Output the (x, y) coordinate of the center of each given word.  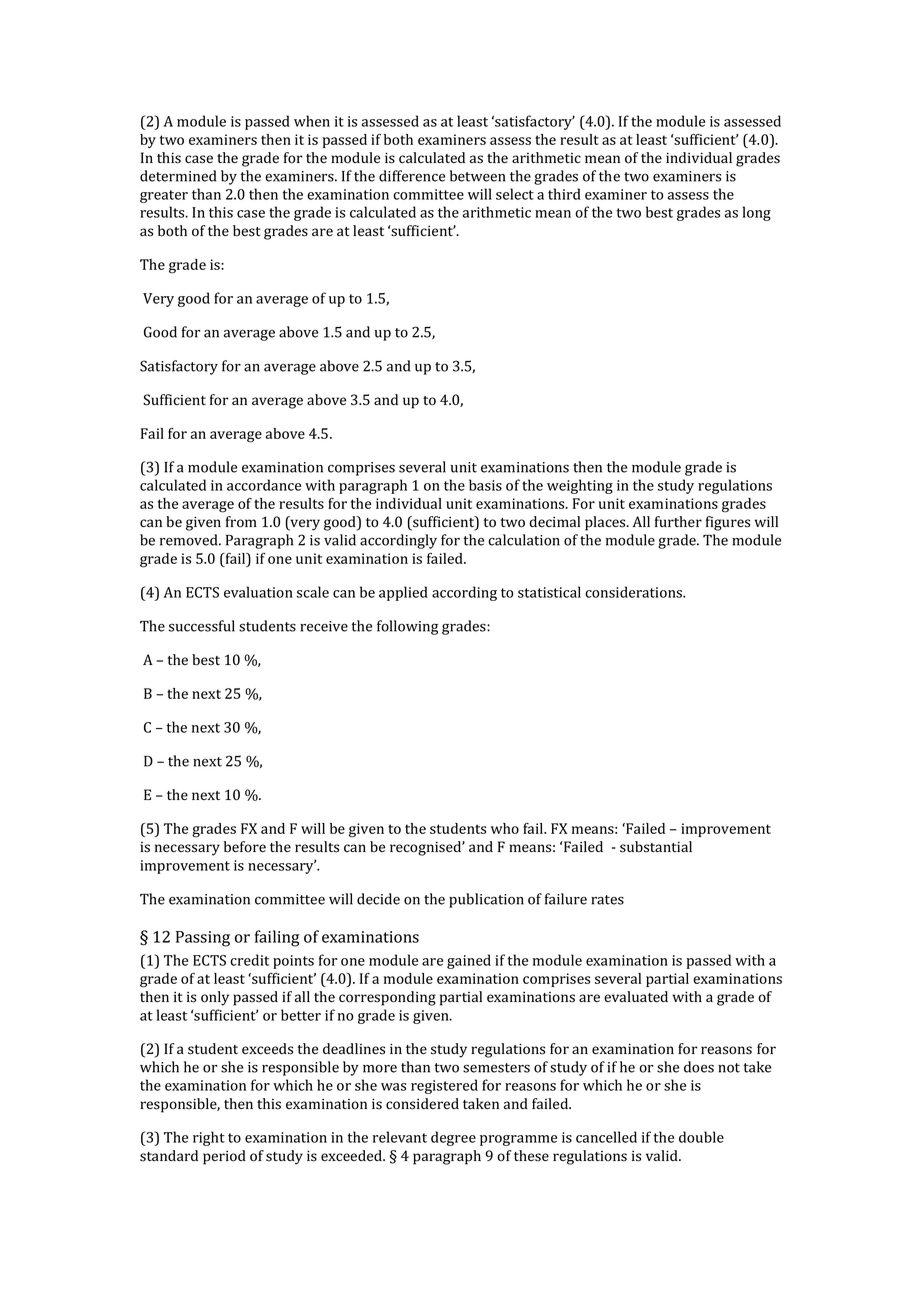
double (701, 1137)
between (477, 176)
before (245, 847)
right (209, 1138)
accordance (264, 485)
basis (485, 485)
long (757, 213)
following (407, 627)
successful (202, 626)
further (678, 522)
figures (728, 523)
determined (178, 176)
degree (453, 1138)
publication (486, 900)
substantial (656, 847)
